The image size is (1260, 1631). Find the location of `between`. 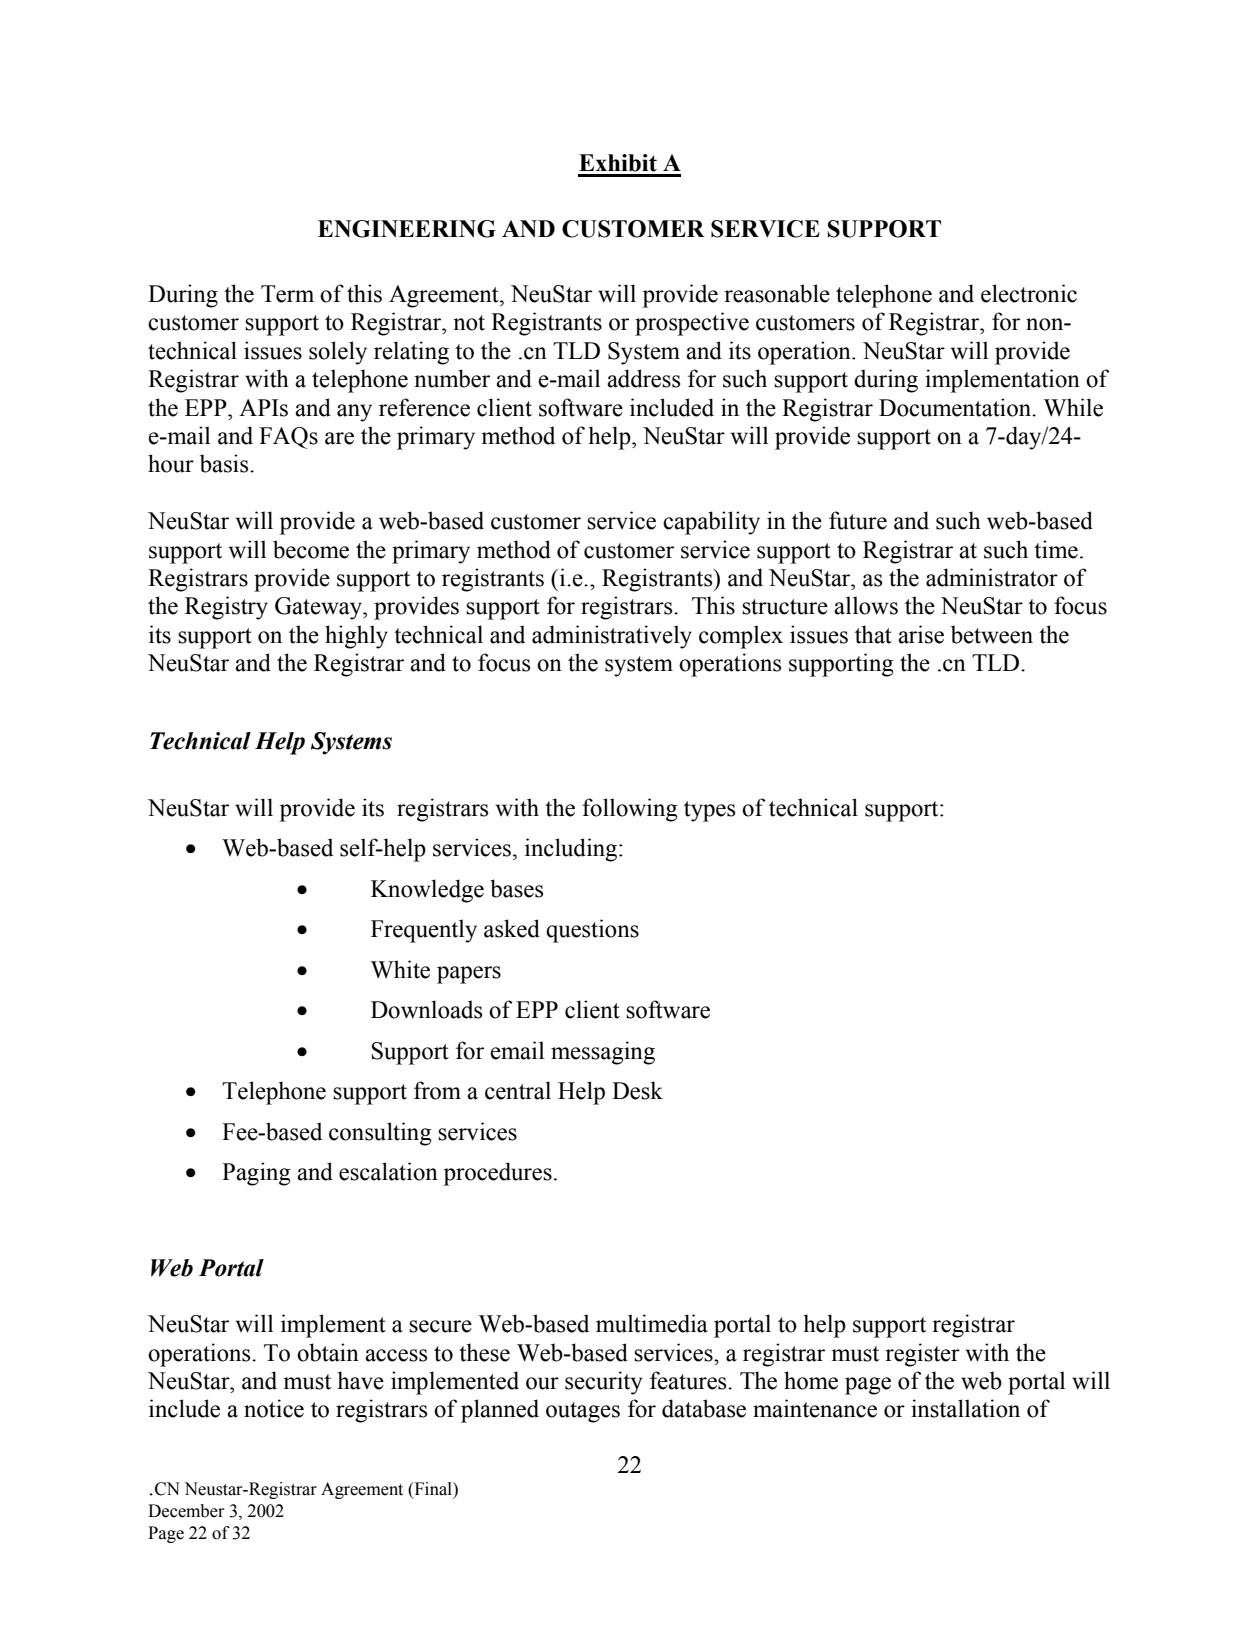

between is located at coordinates (992, 634).
